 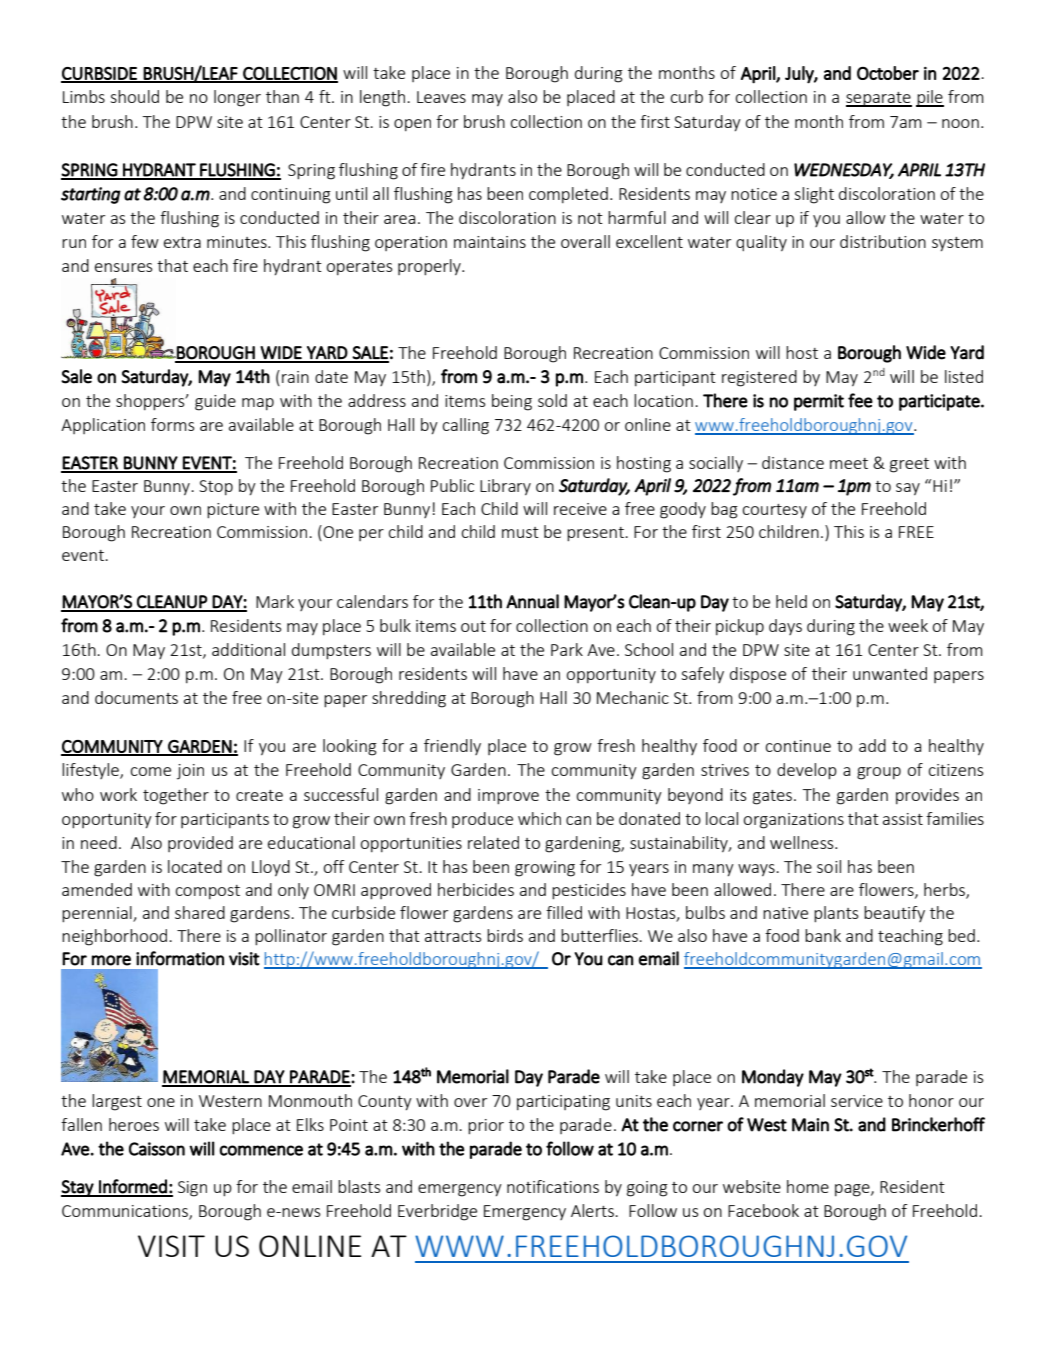 I want to click on home, so click(x=808, y=1186).
